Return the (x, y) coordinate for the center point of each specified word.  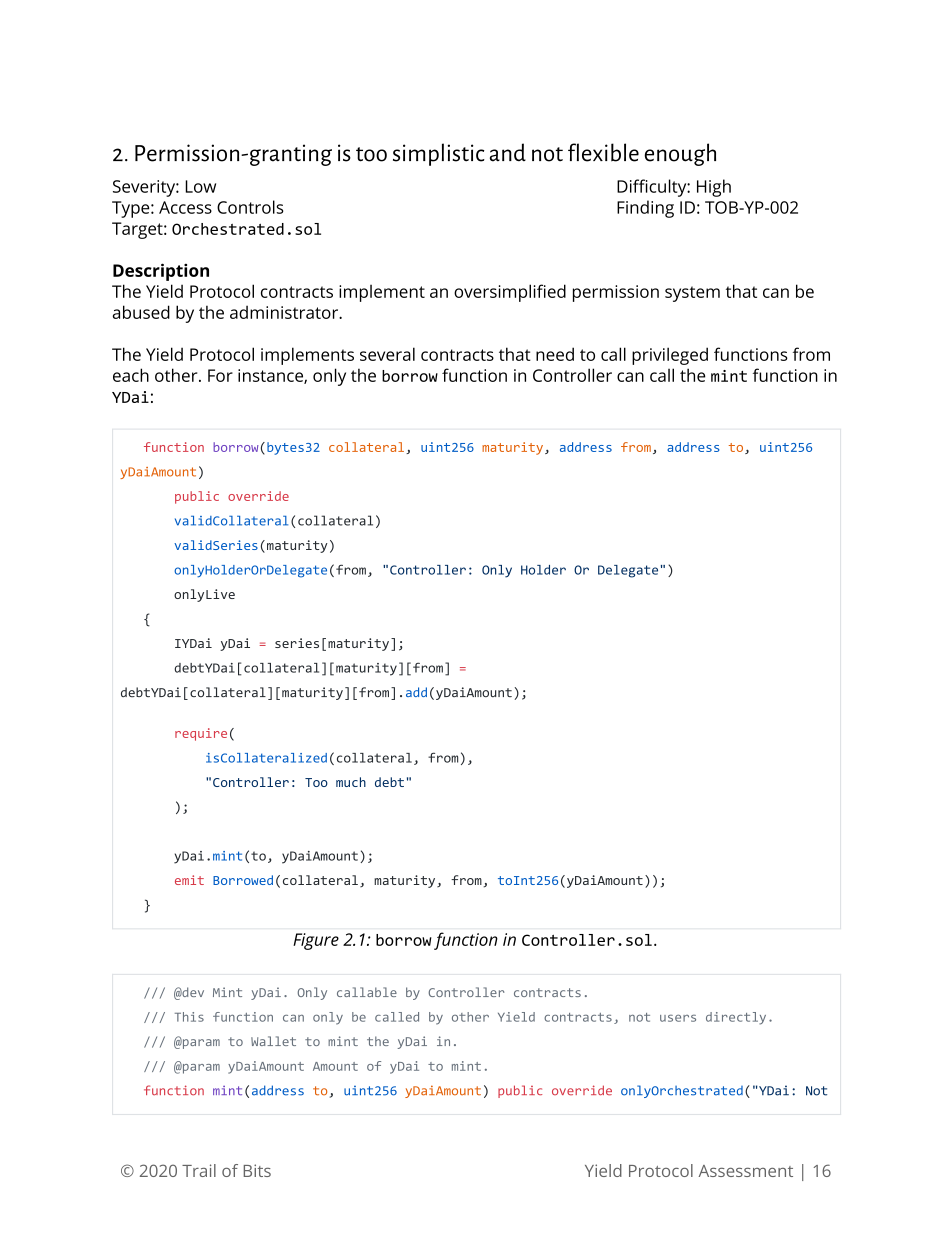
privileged (670, 356)
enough (680, 154)
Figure (316, 941)
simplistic (439, 154)
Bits (257, 1170)
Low (200, 186)
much (351, 782)
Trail (199, 1170)
